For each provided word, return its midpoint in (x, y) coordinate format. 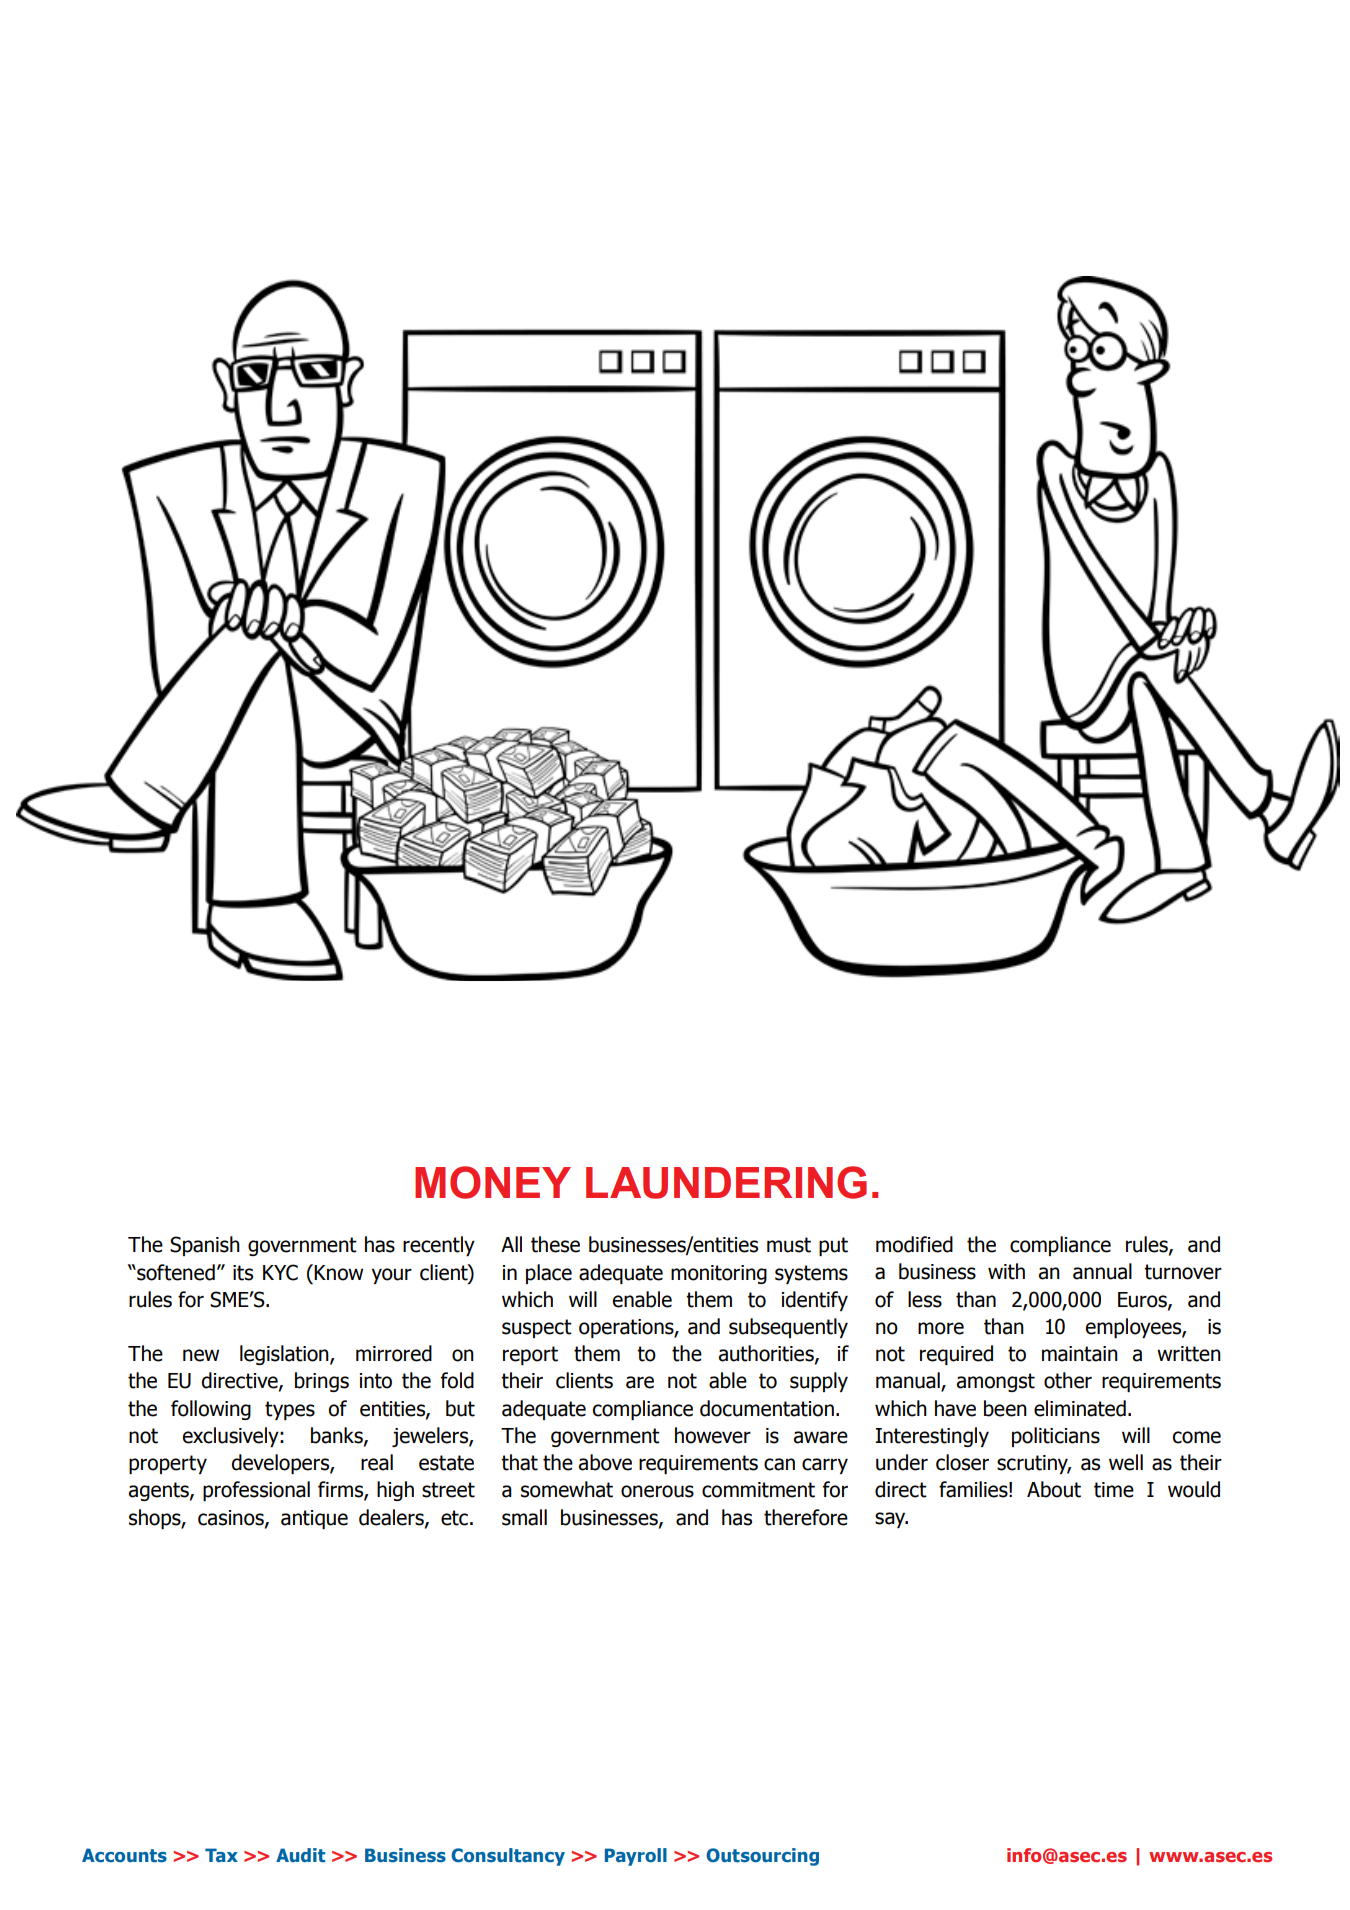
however (713, 1435)
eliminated (1080, 1408)
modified (914, 1244)
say (891, 1520)
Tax (221, 1855)
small (524, 1517)
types (290, 1410)
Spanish (205, 1246)
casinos (232, 1518)
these (555, 1244)
